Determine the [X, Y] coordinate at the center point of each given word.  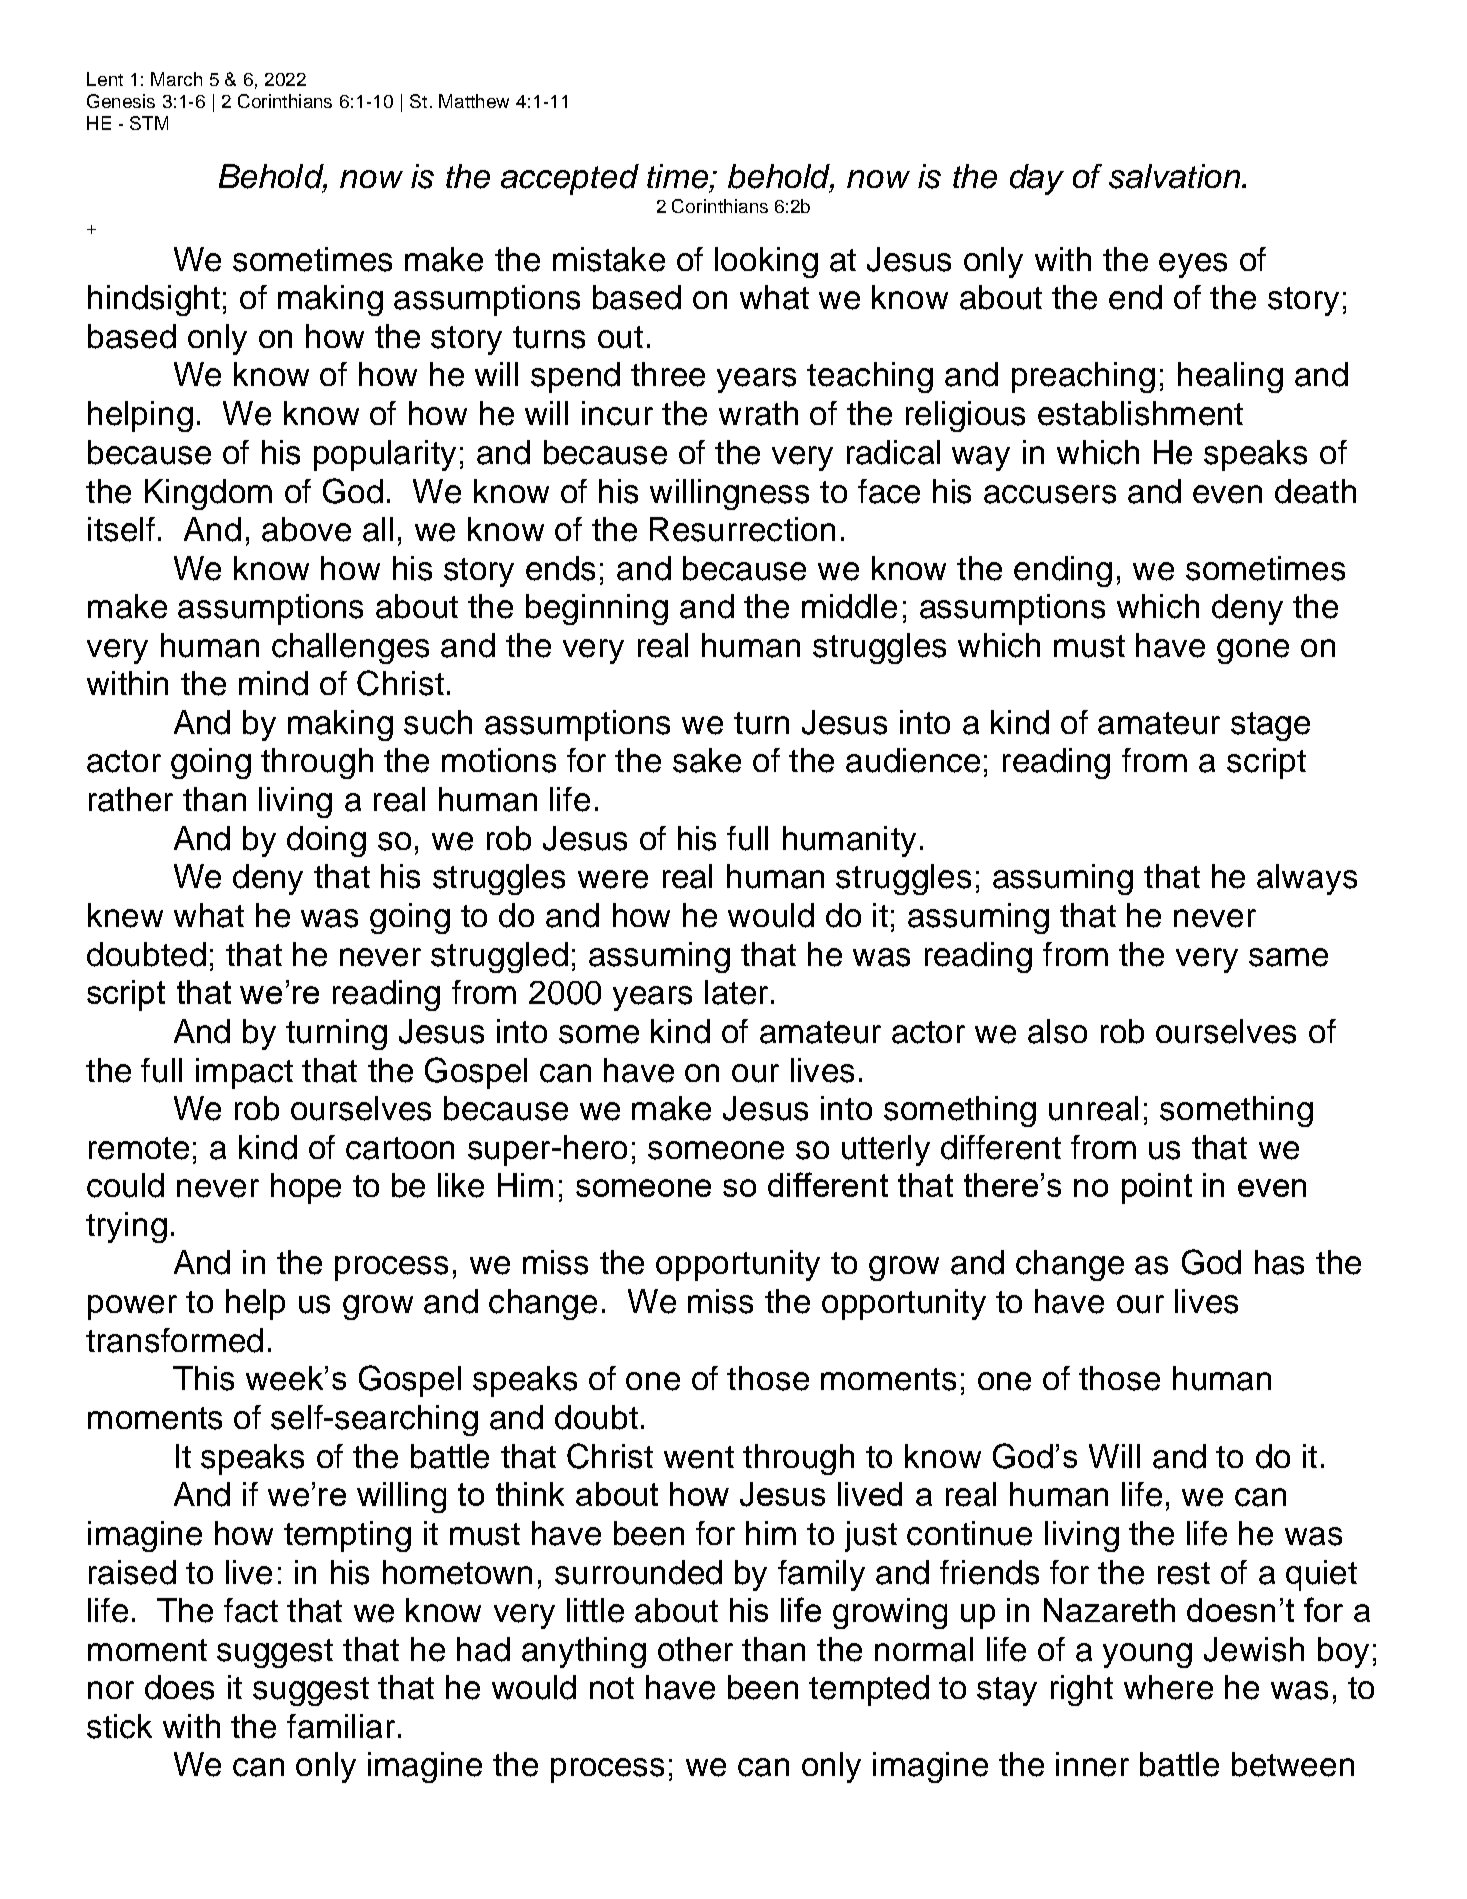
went [699, 1457]
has [1279, 1262]
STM [149, 123]
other [695, 1649]
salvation [1176, 176]
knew [125, 915]
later [736, 992]
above [306, 529]
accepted [570, 179]
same [1288, 957]
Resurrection [742, 529]
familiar [341, 1726]
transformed [174, 1340]
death [1315, 491]
